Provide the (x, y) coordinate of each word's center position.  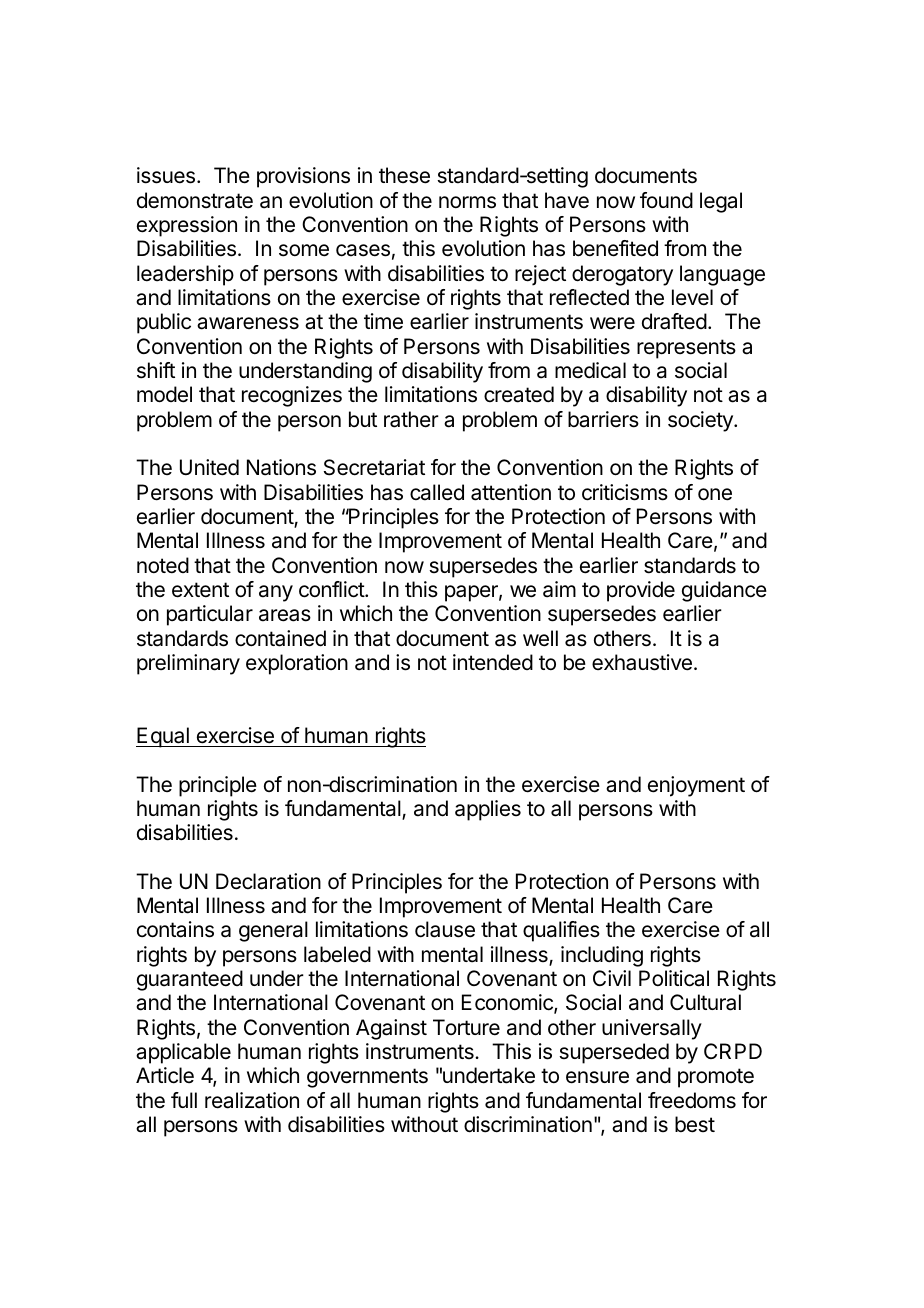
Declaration (268, 881)
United (209, 467)
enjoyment (696, 786)
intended (493, 662)
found (666, 200)
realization (252, 1100)
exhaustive (642, 662)
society (701, 421)
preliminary (188, 664)
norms (467, 202)
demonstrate (195, 200)
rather (411, 419)
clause (445, 929)
